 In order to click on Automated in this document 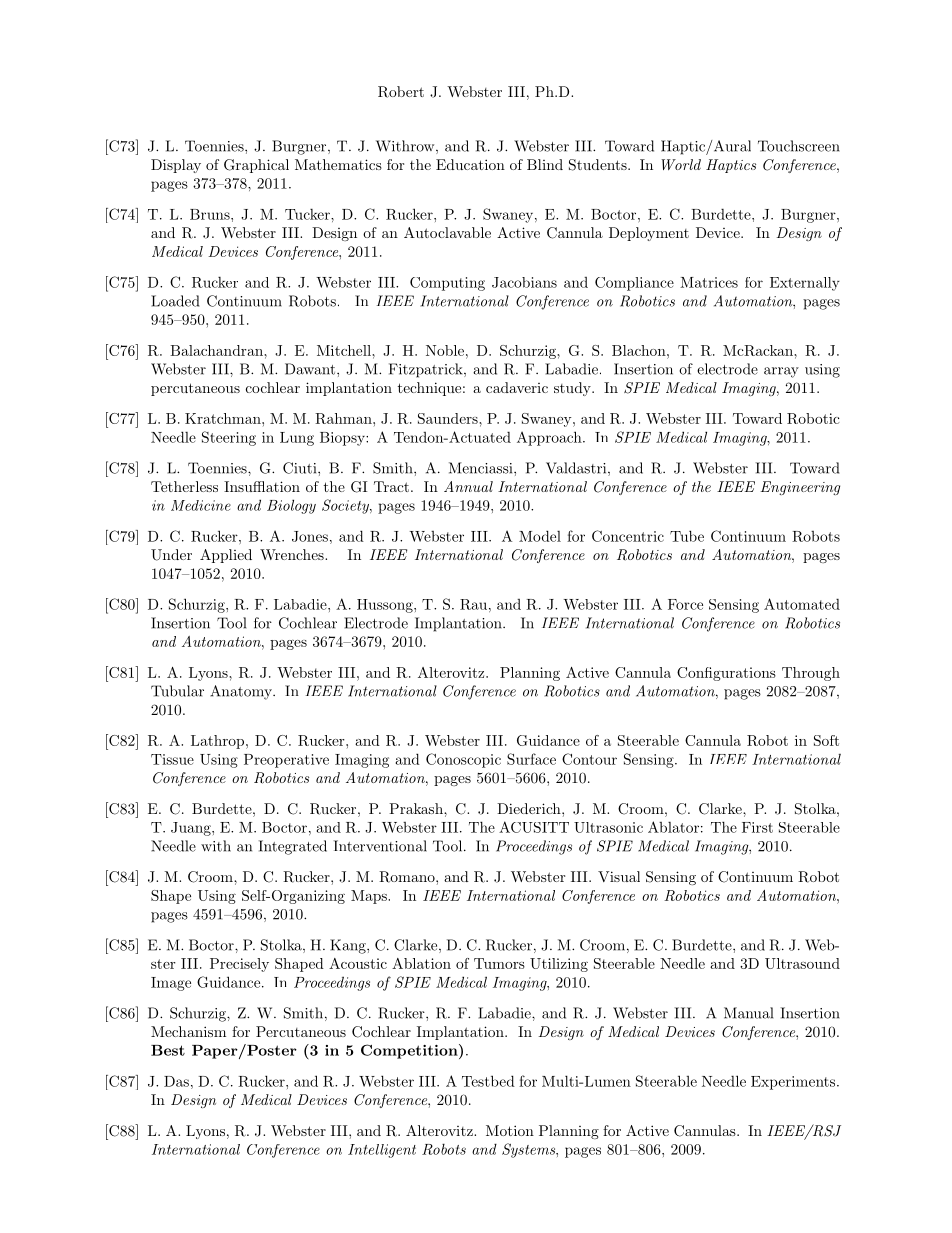, I will do `click(802, 604)`.
